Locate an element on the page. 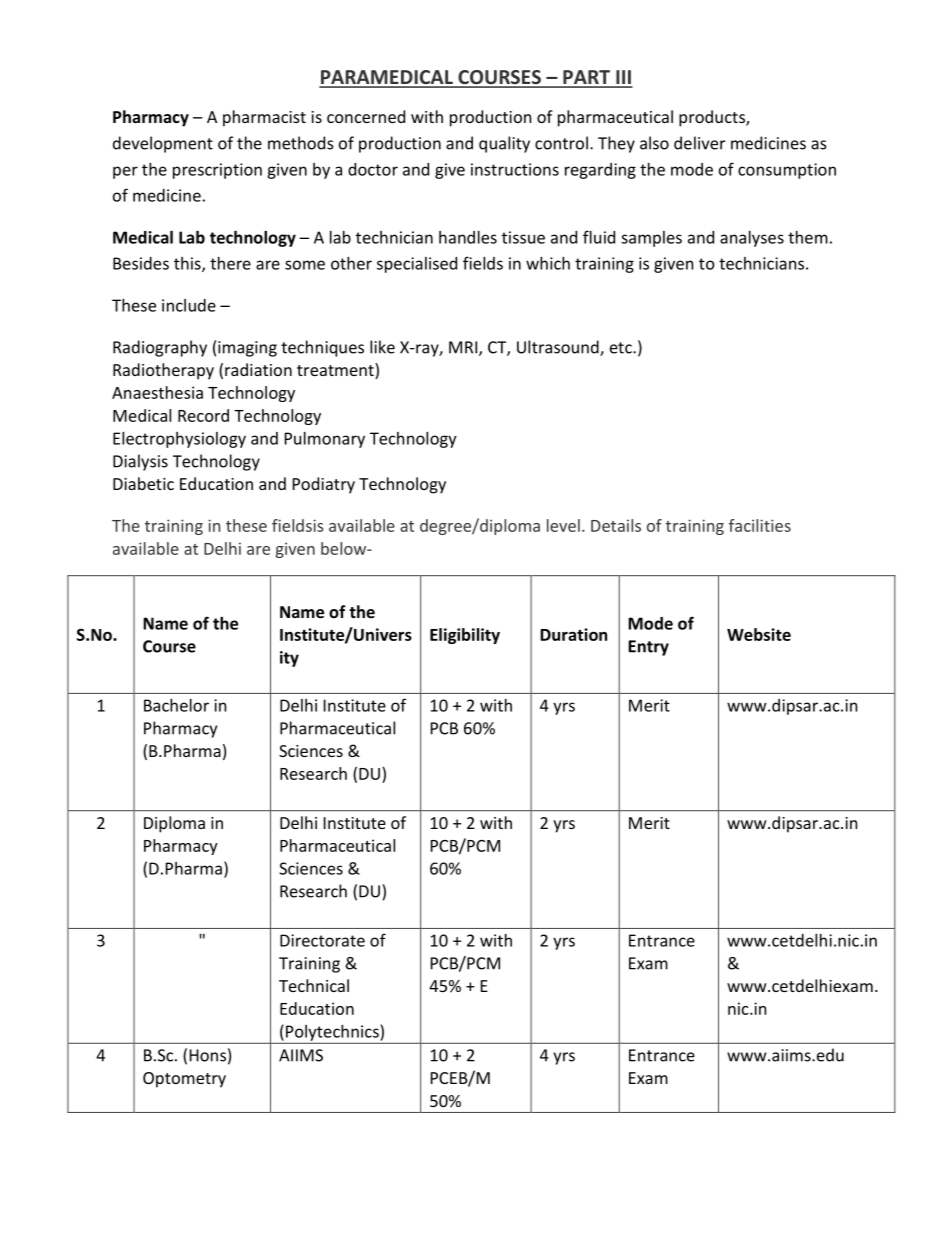 The height and width of the document is (1233, 952). Eligibility is located at coordinates (465, 636).
